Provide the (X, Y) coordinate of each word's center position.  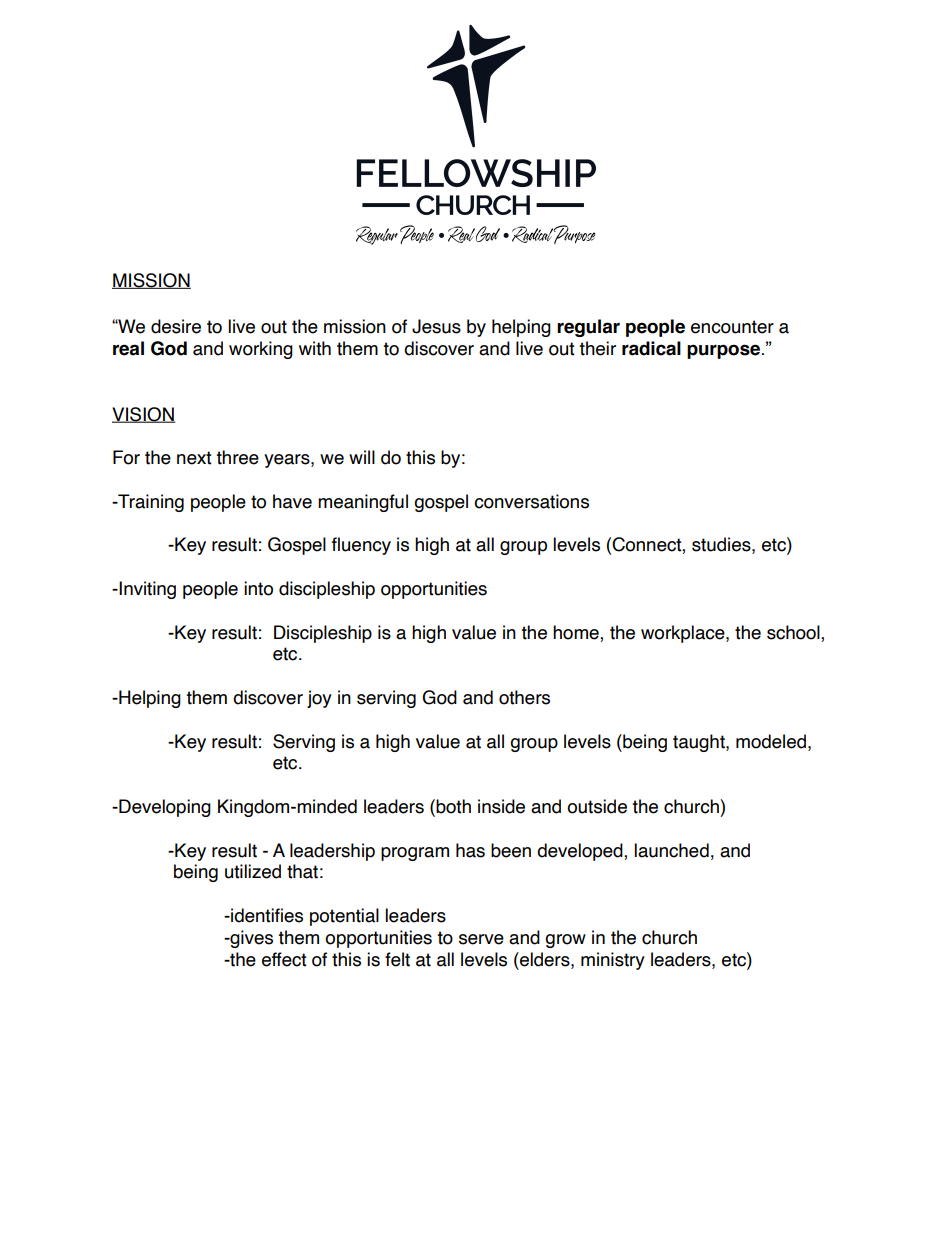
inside (501, 806)
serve (481, 939)
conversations (531, 501)
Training (150, 503)
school (794, 632)
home (577, 632)
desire (176, 326)
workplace (684, 634)
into (258, 588)
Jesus (436, 326)
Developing (164, 808)
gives (250, 939)
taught (700, 743)
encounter (732, 327)
